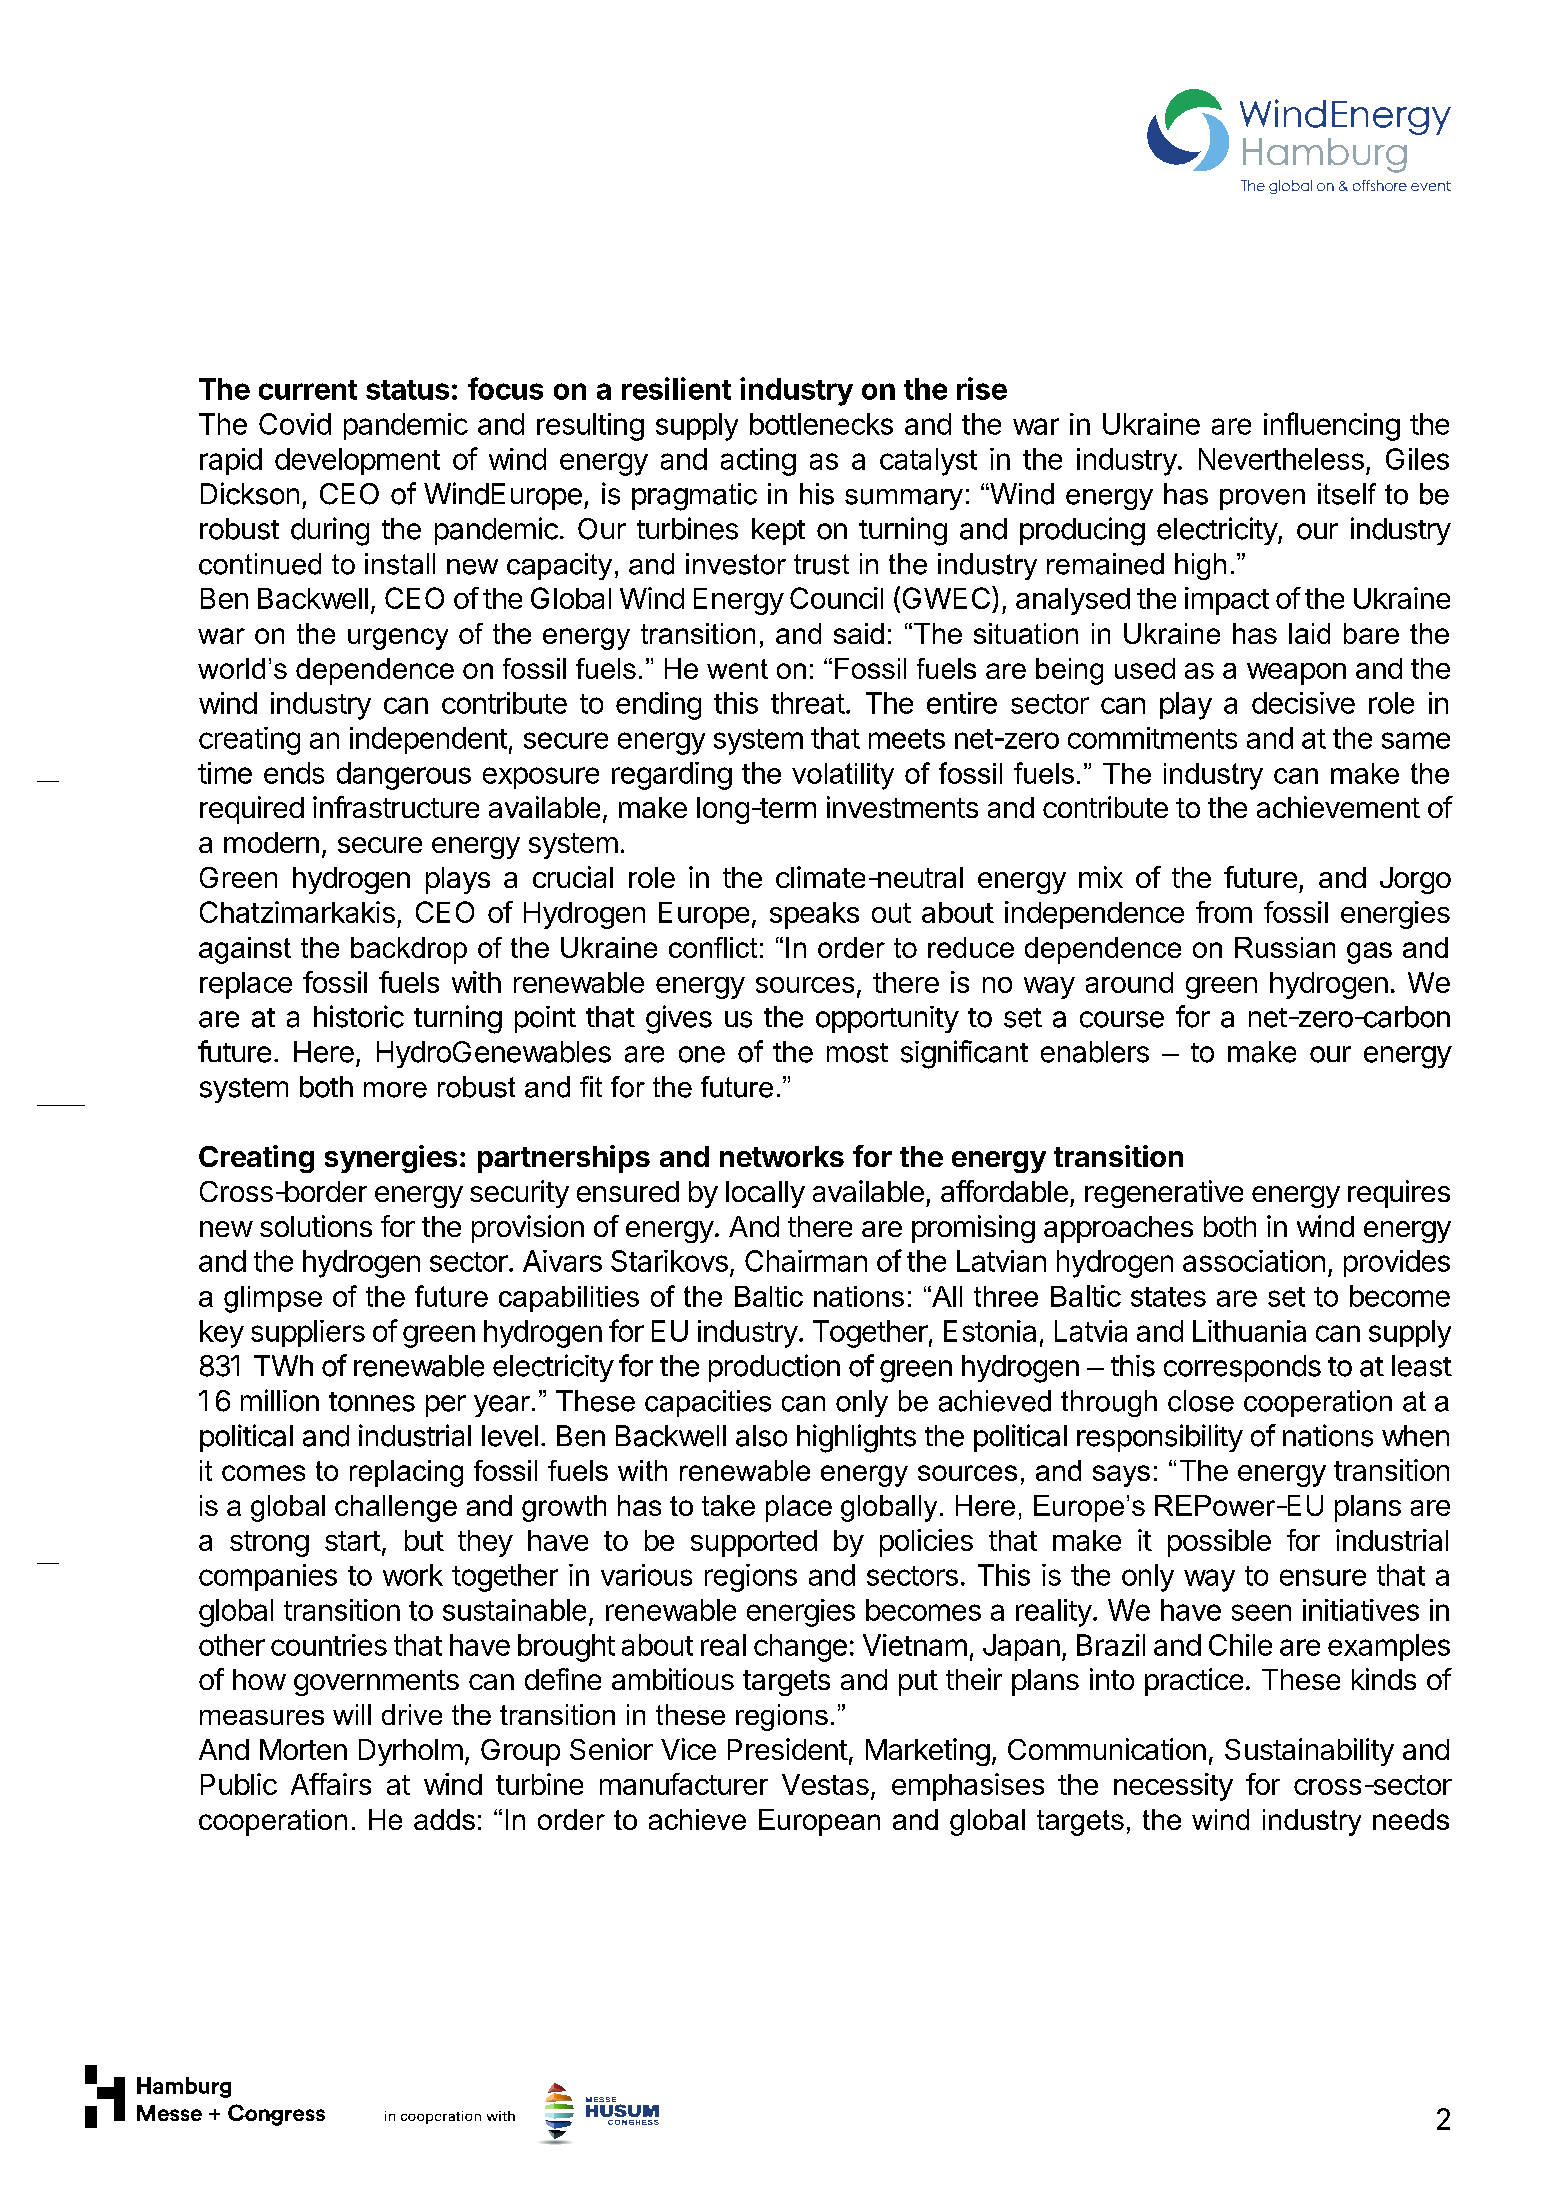  What do you see at coordinates (1281, 459) in the screenshot?
I see `Nevertheless` at bounding box center [1281, 459].
